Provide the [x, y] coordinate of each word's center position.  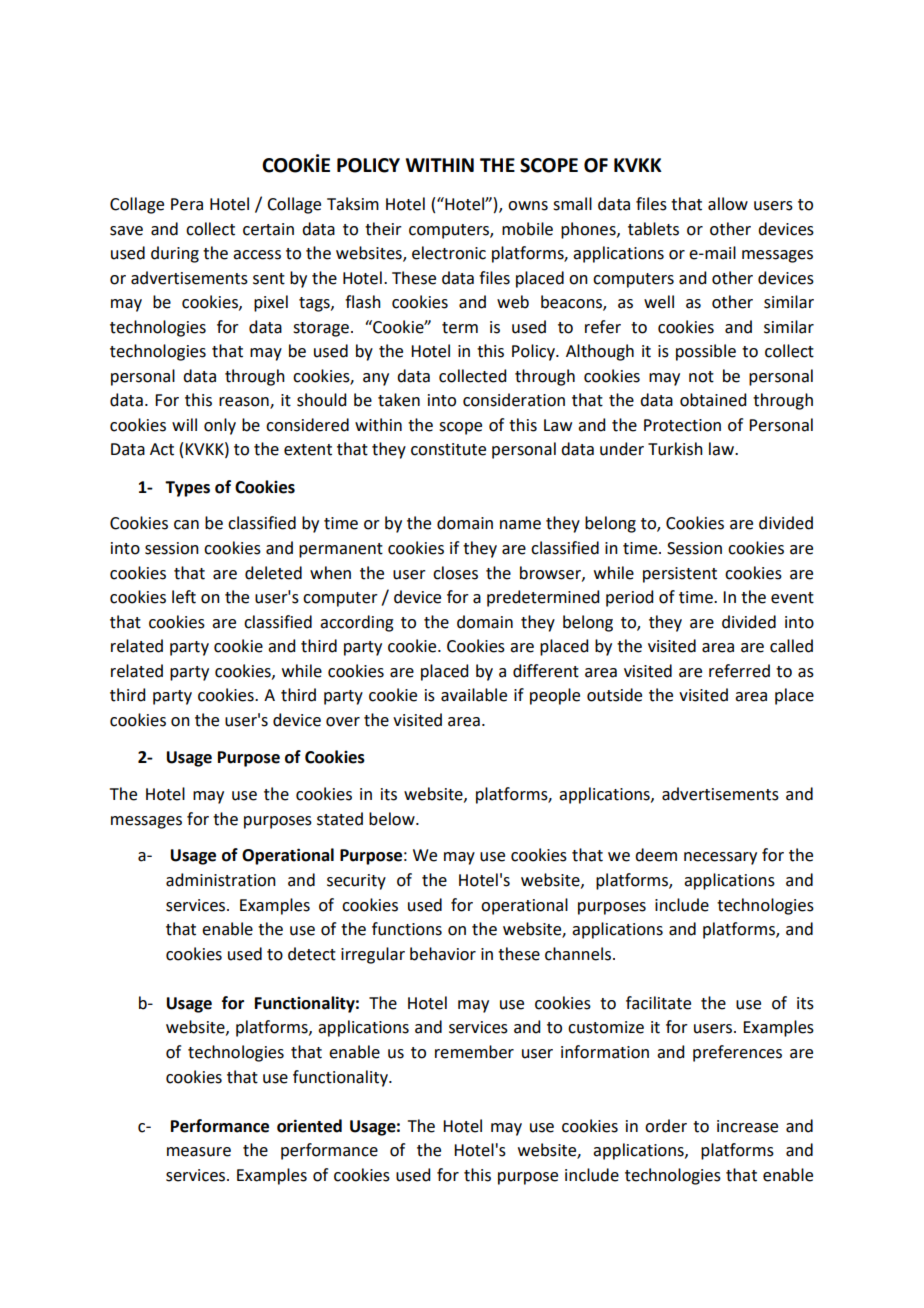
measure [199, 1152]
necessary [720, 858]
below [393, 819]
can [186, 525]
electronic [449, 253]
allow [728, 204]
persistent [680, 575]
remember [474, 1052]
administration [221, 880]
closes [455, 573]
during [175, 254]
